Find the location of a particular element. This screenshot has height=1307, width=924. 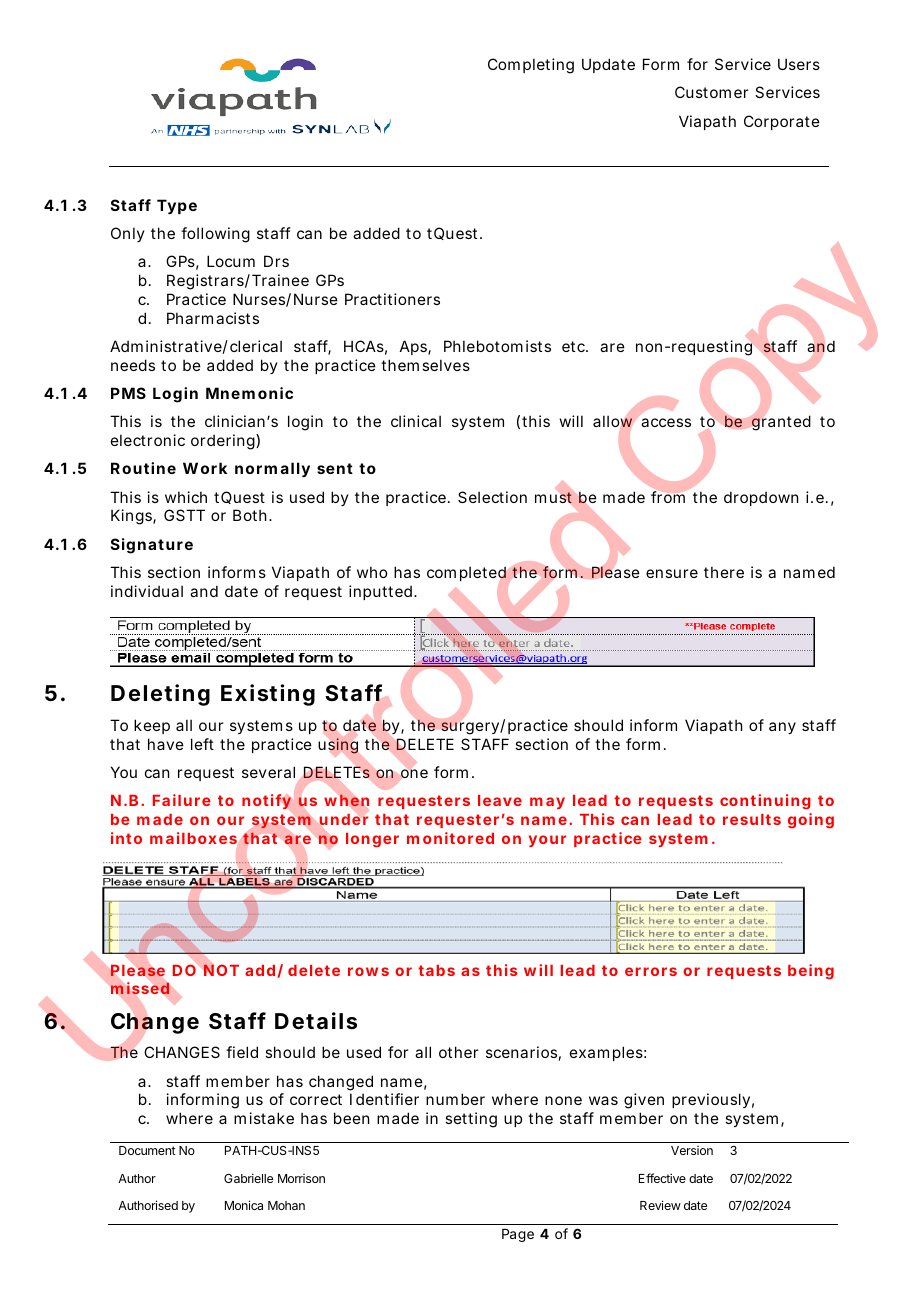

there is located at coordinates (724, 572).
